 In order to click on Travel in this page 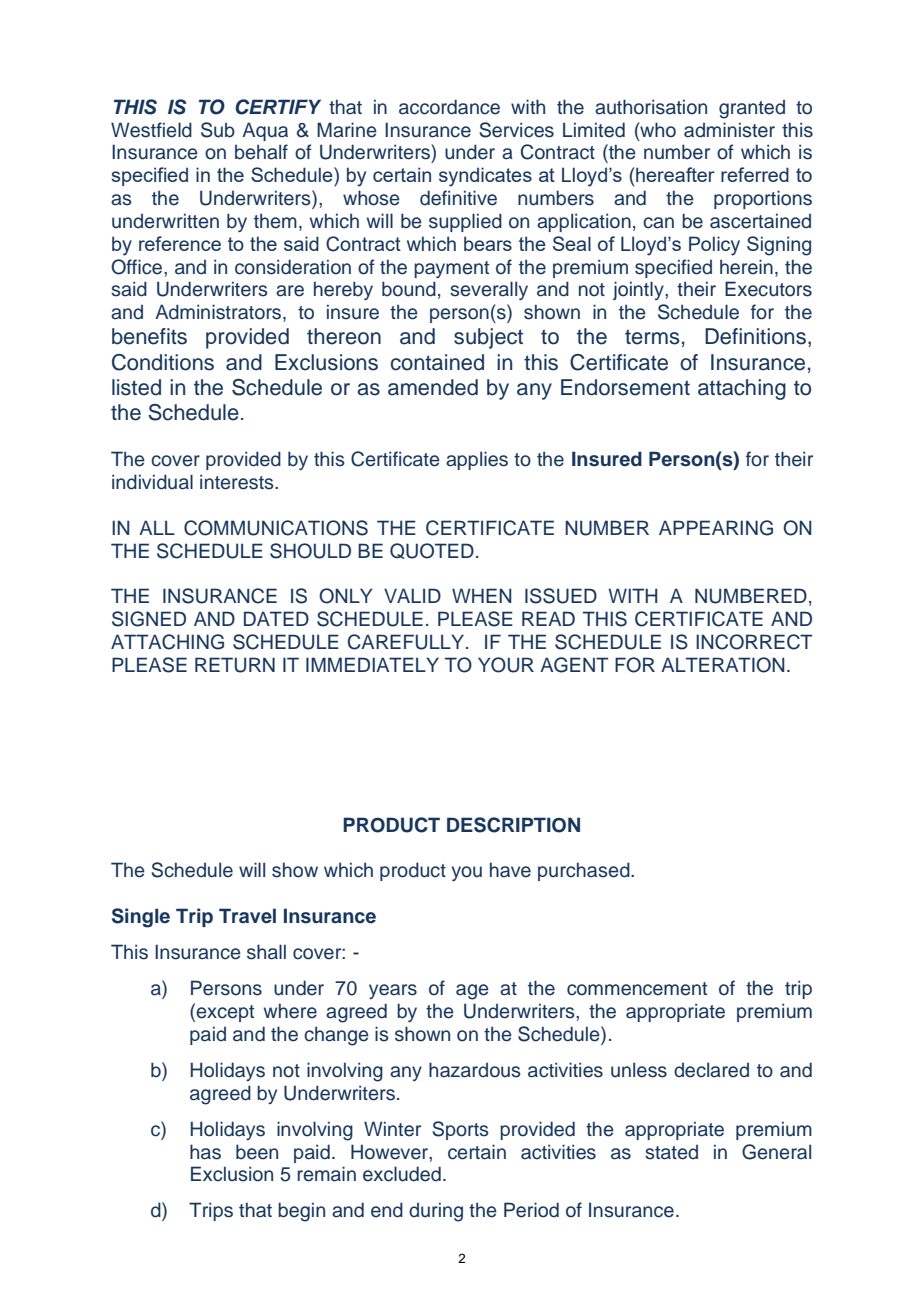, I will do `click(247, 916)`.
